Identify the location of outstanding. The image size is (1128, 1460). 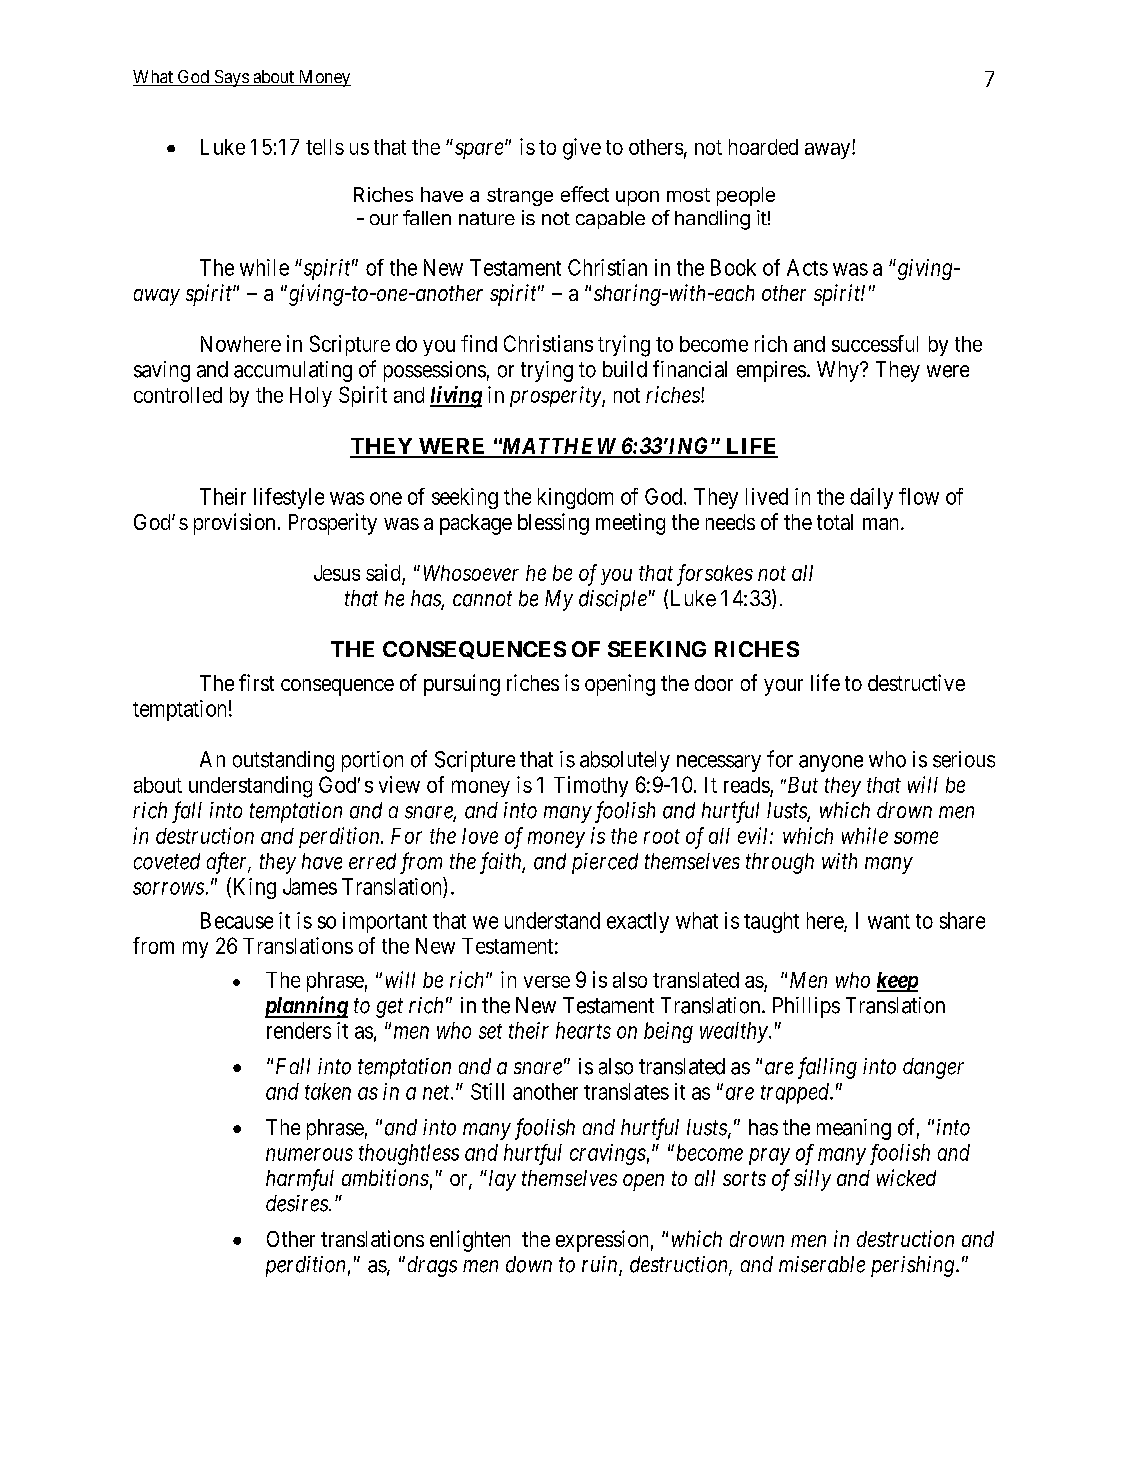
(283, 761).
